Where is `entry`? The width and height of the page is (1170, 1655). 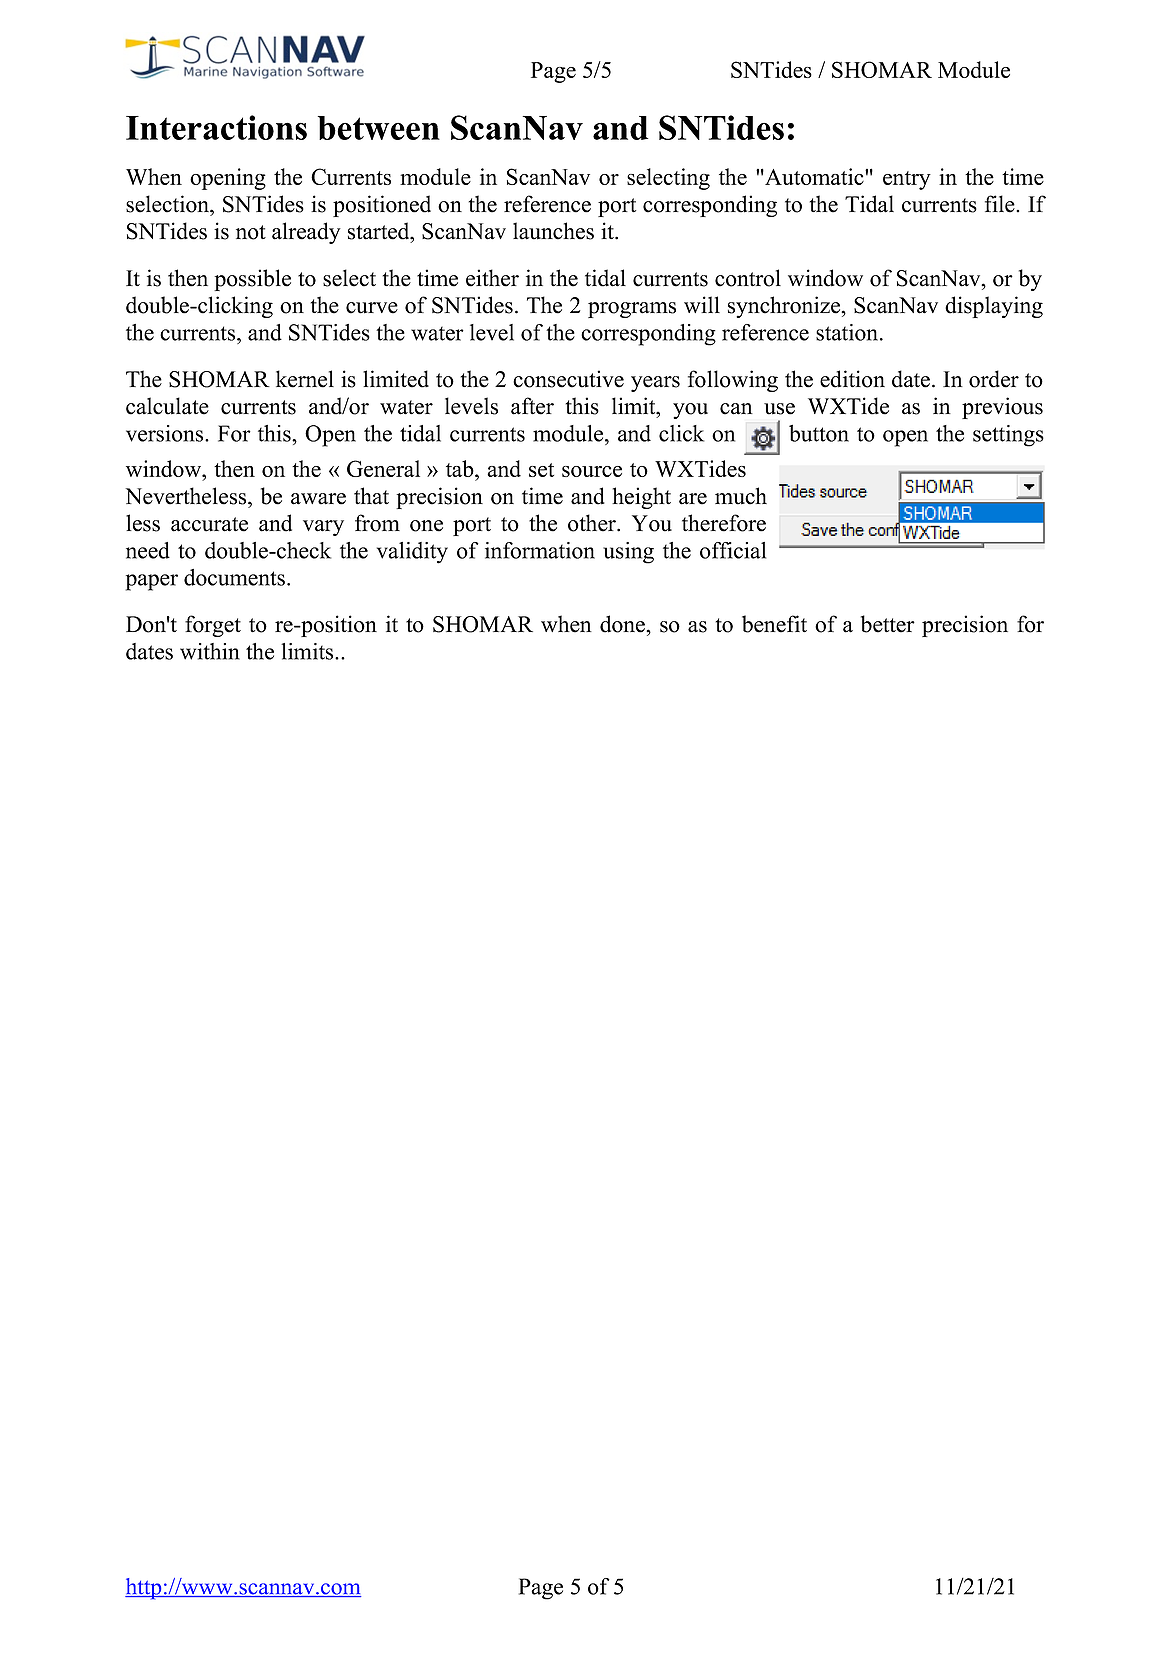
entry is located at coordinates (907, 180).
